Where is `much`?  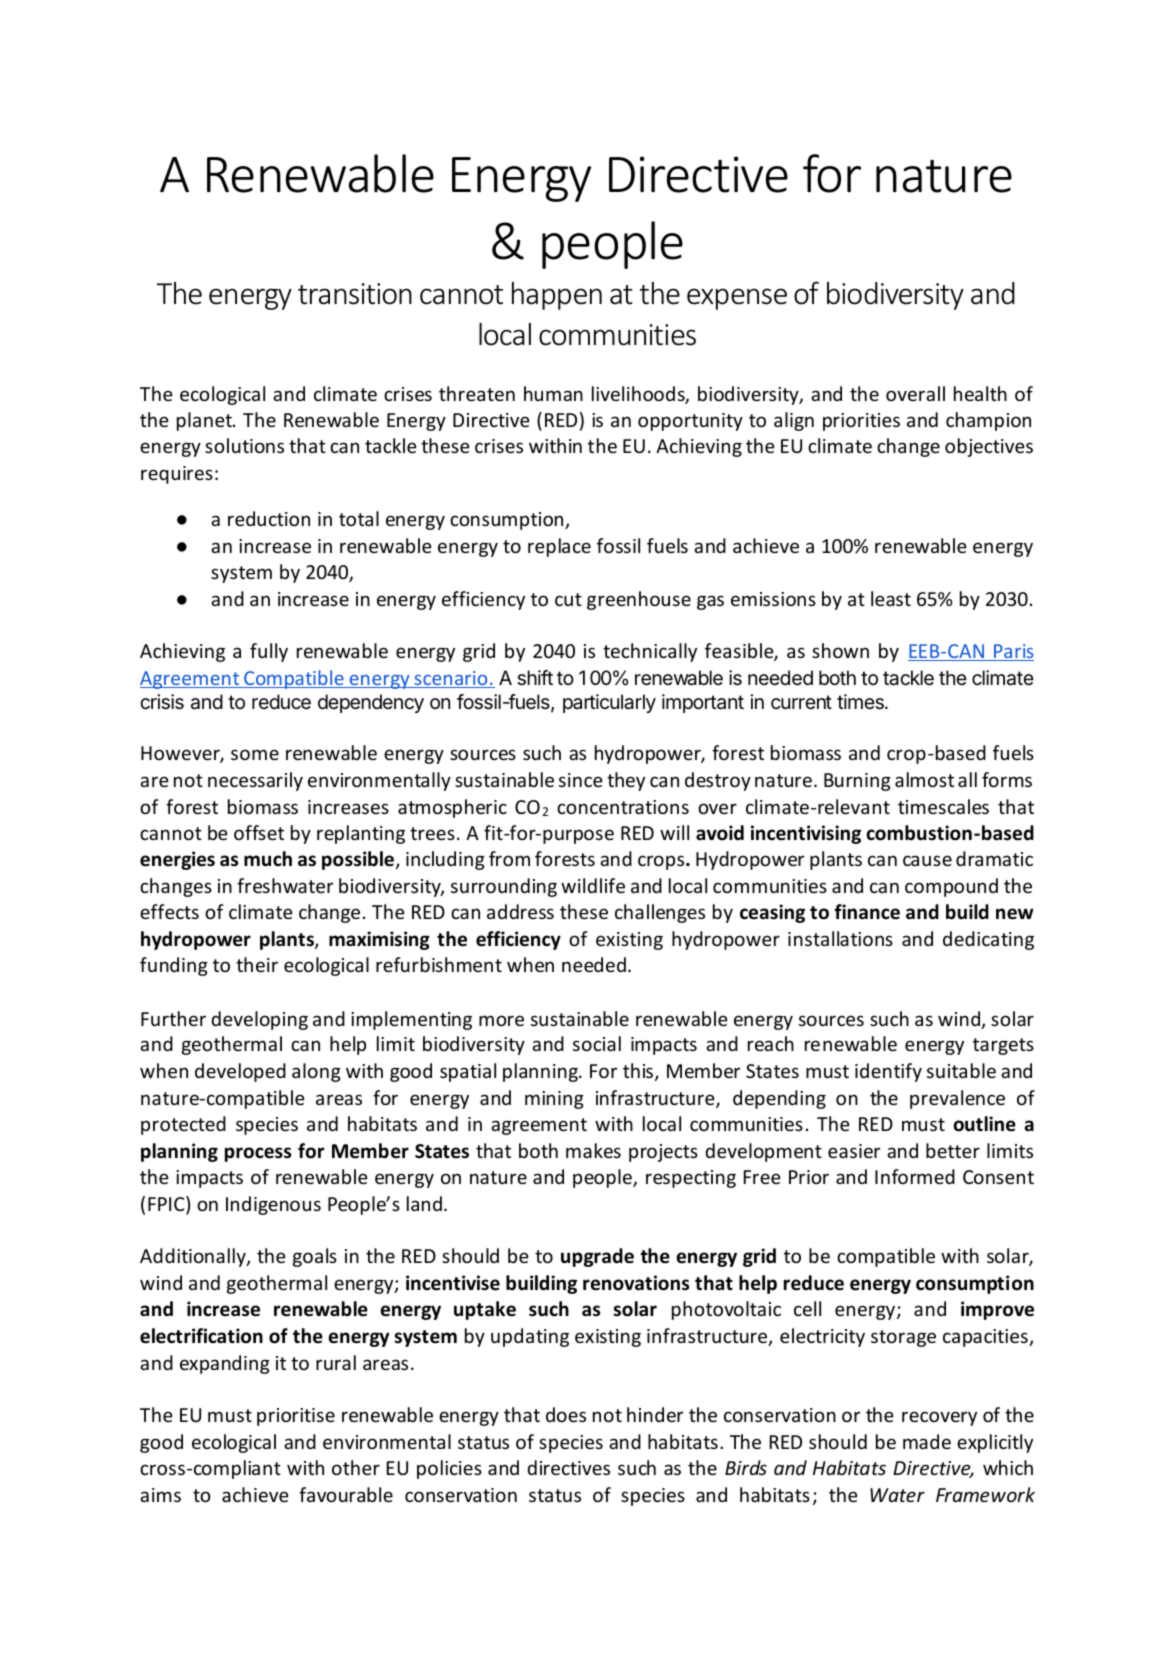 much is located at coordinates (268, 859).
